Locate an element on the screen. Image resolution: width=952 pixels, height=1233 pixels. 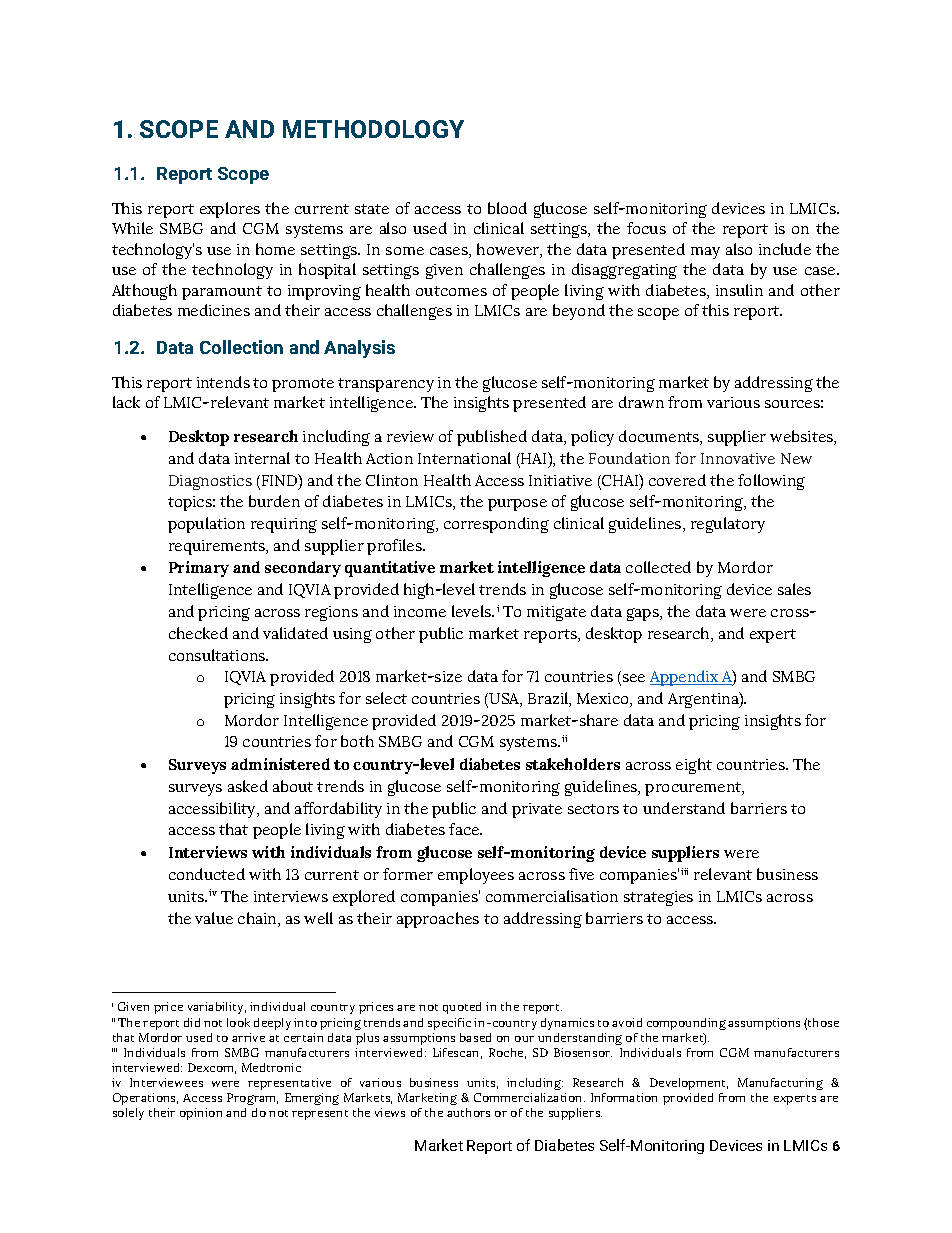
conducted is located at coordinates (207, 874).
